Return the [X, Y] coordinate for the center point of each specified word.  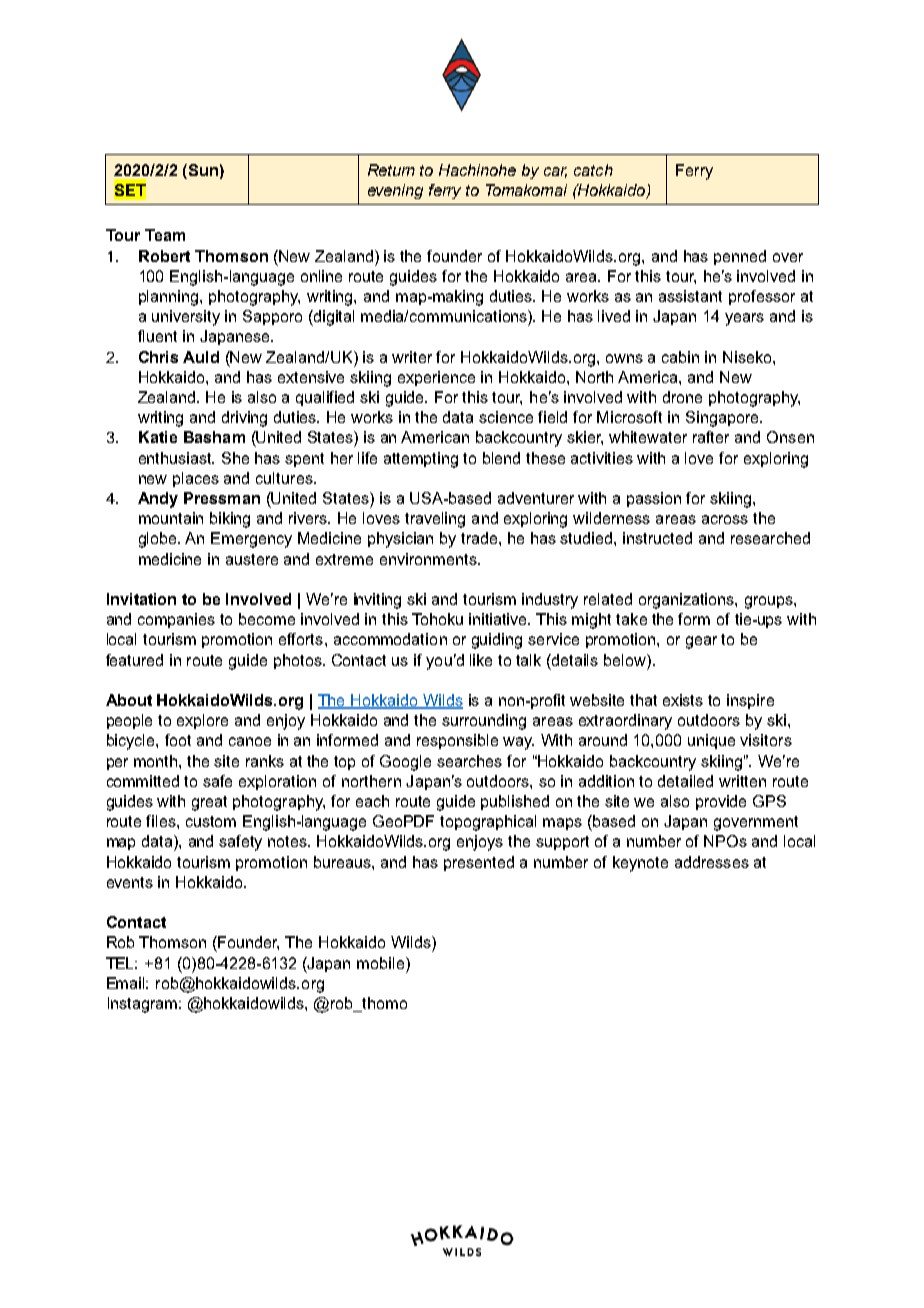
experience [436, 378]
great [209, 803]
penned [740, 257]
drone [682, 397]
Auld [201, 357]
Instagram [142, 1005]
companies [176, 620]
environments [429, 559]
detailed [685, 781]
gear [701, 642]
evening [395, 191]
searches [469, 761]
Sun [202, 170]
